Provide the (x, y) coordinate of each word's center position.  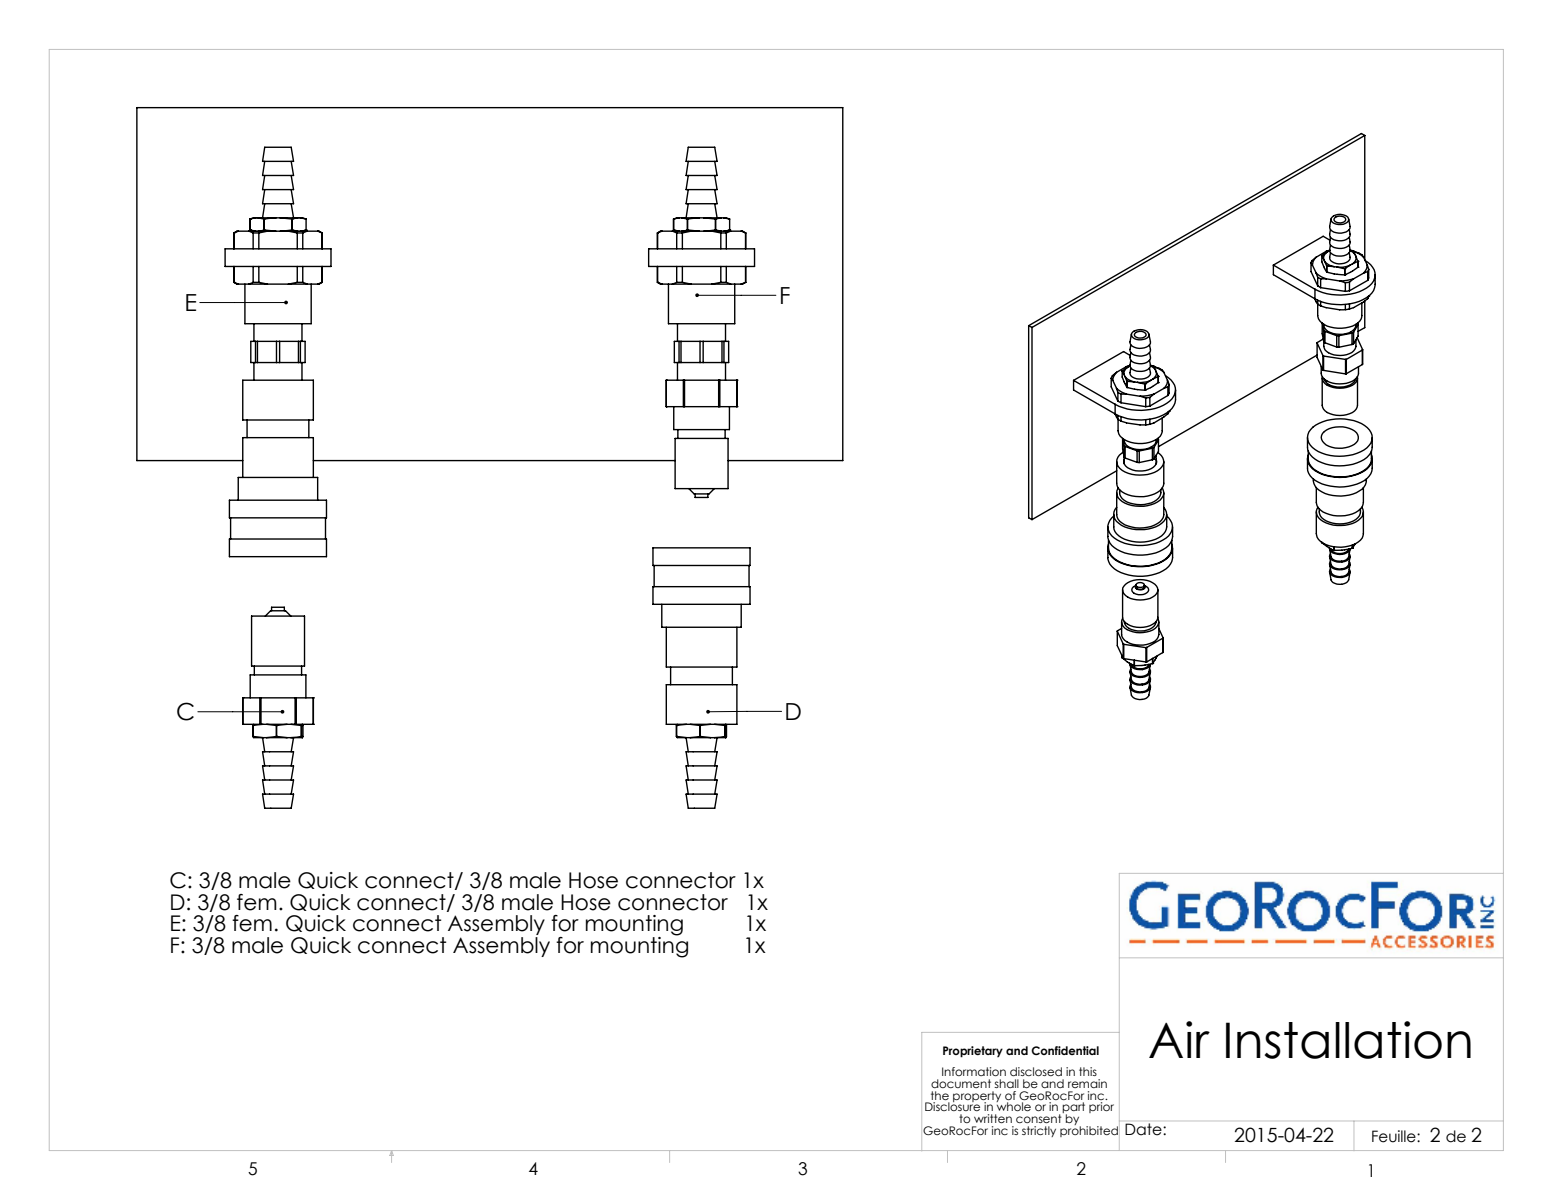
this (1088, 1071)
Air (1179, 1039)
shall (1006, 1083)
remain (1087, 1083)
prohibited (1089, 1130)
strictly (1039, 1131)
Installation (1348, 1040)
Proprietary (973, 1052)
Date (1144, 1129)
